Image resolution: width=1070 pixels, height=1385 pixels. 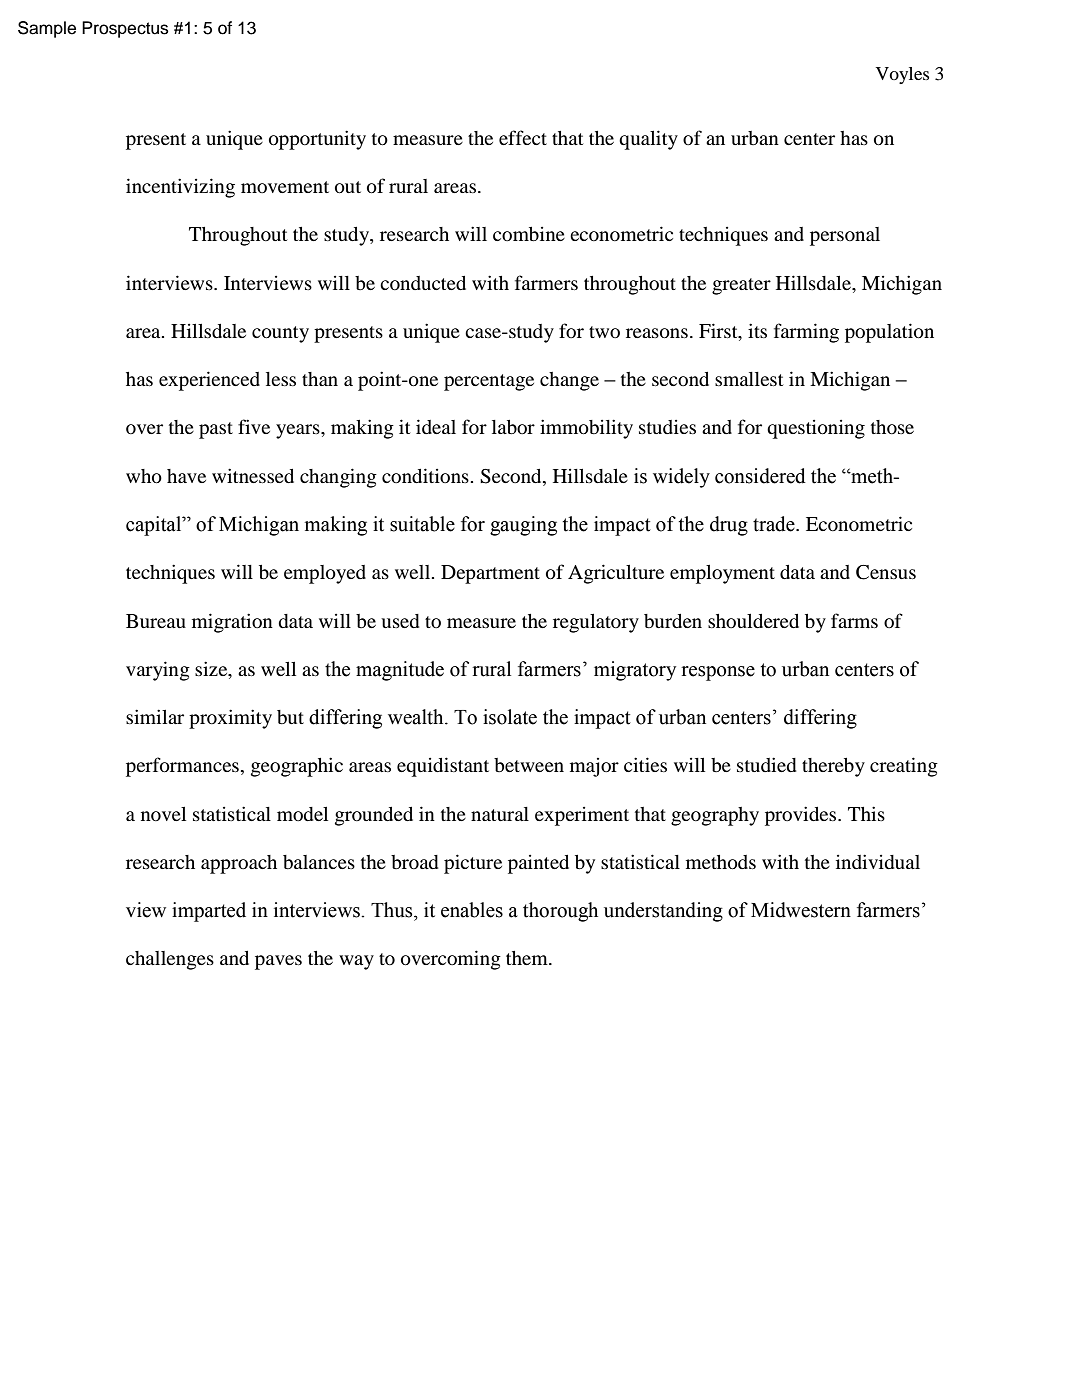 I want to click on used, so click(x=400, y=621).
